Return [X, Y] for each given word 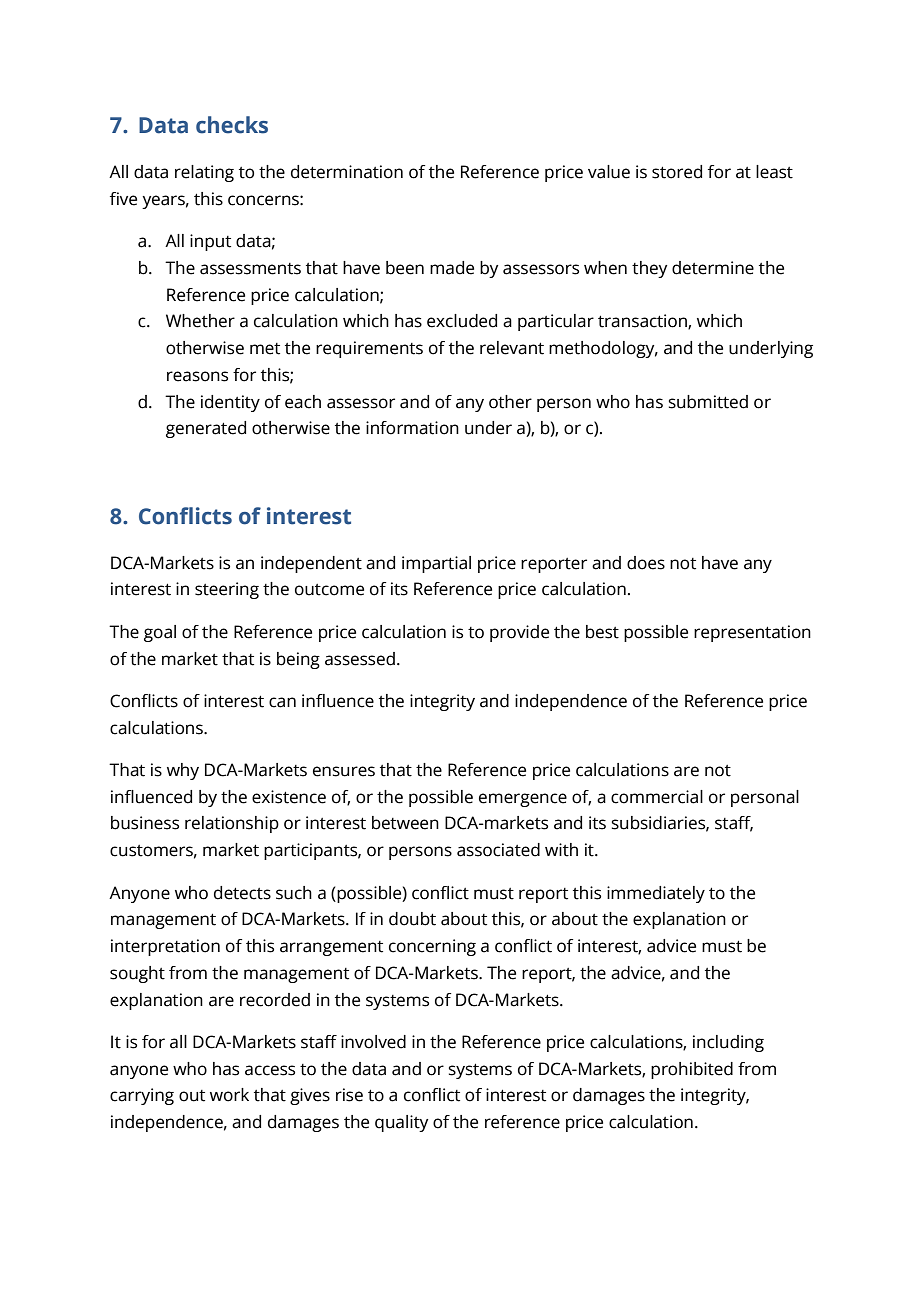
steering [227, 590]
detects [242, 893]
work [229, 1095]
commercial [657, 797]
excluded [462, 321]
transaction [643, 322]
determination [347, 172]
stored [677, 172]
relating [204, 173]
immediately [656, 894]
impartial [436, 564]
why [183, 771]
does [646, 563]
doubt [412, 919]
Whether [200, 321]
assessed [360, 659]
